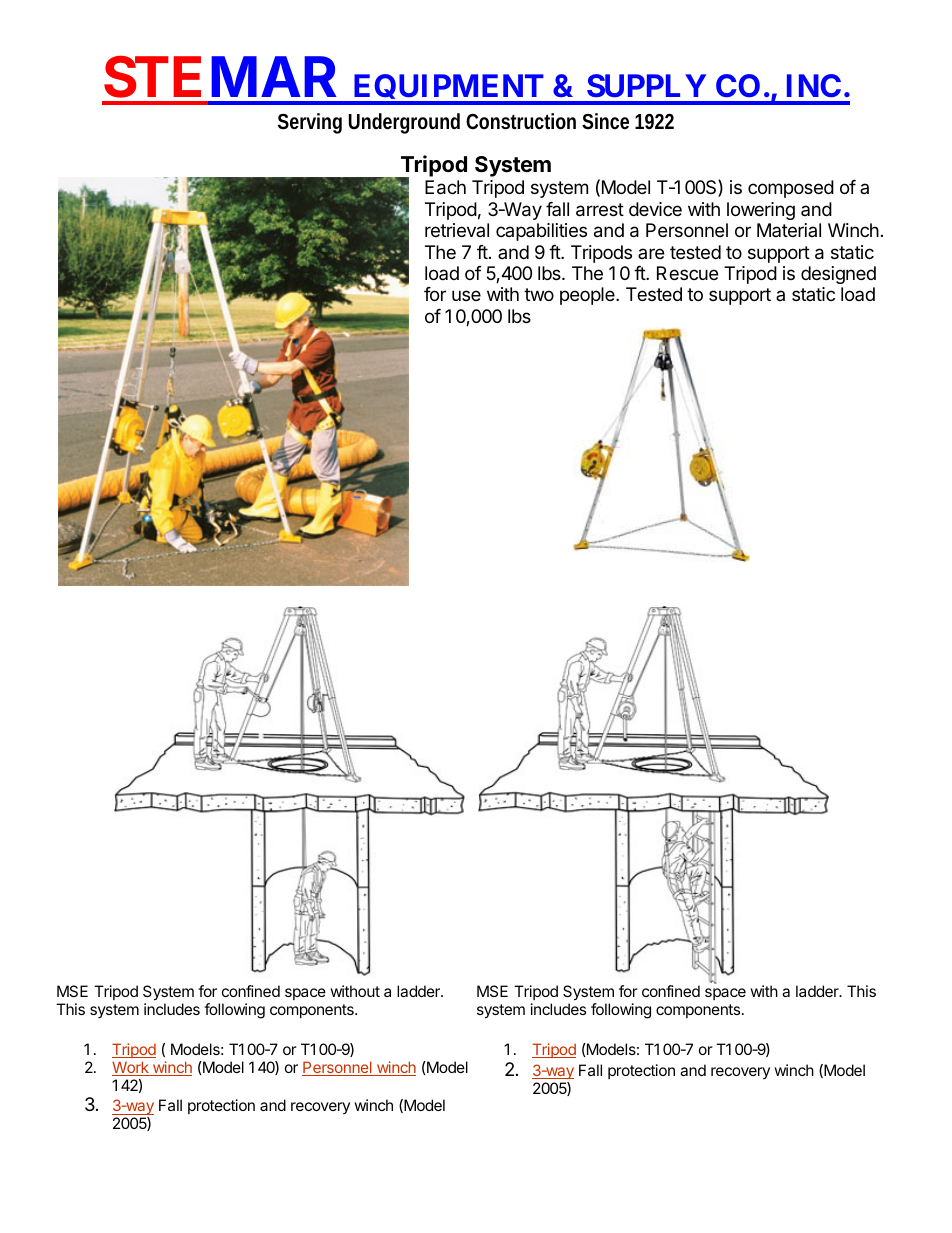 This screenshot has height=1233, width=952. I want to click on use, so click(466, 295).
